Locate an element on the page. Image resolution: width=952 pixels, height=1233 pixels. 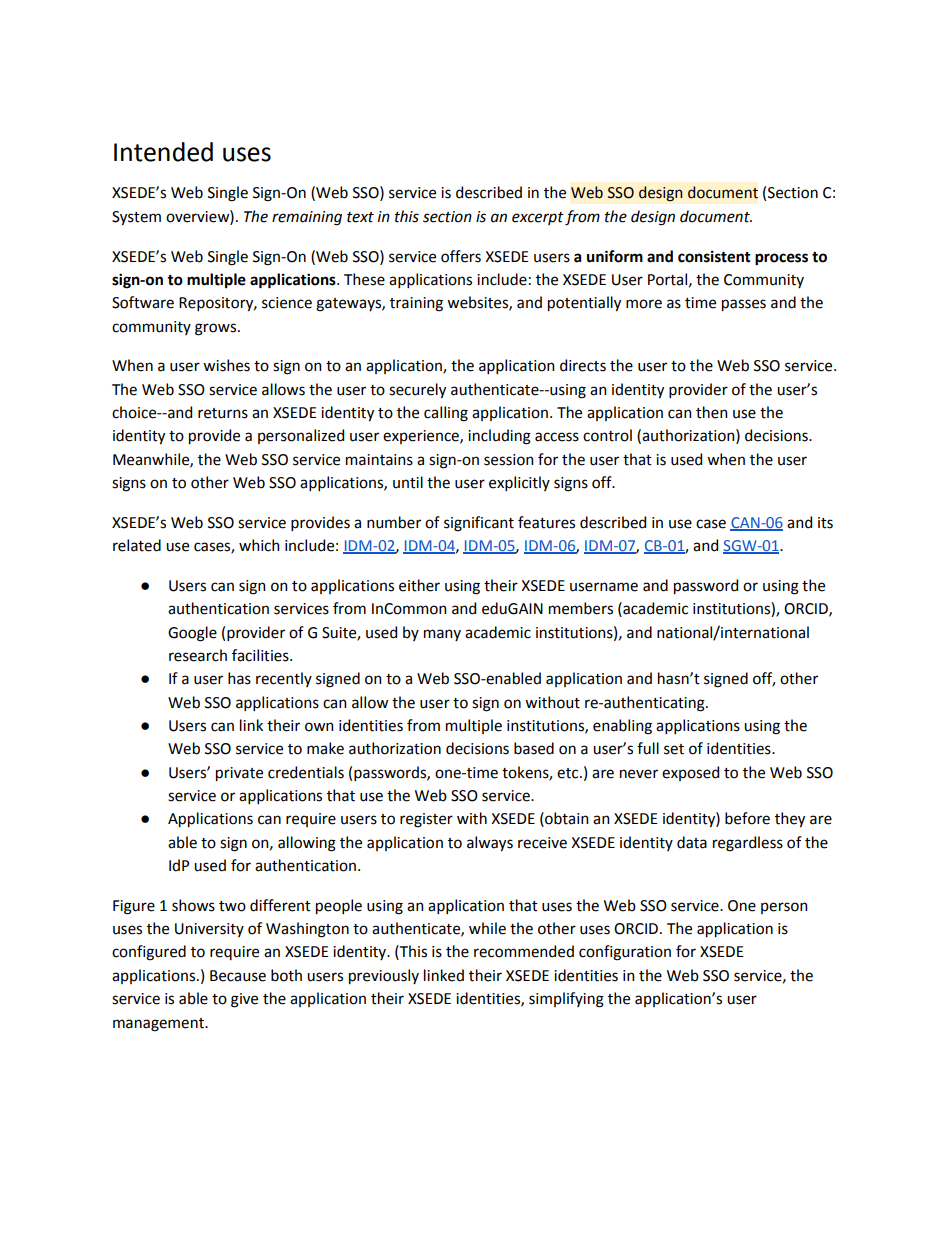
excerpt is located at coordinates (538, 218).
